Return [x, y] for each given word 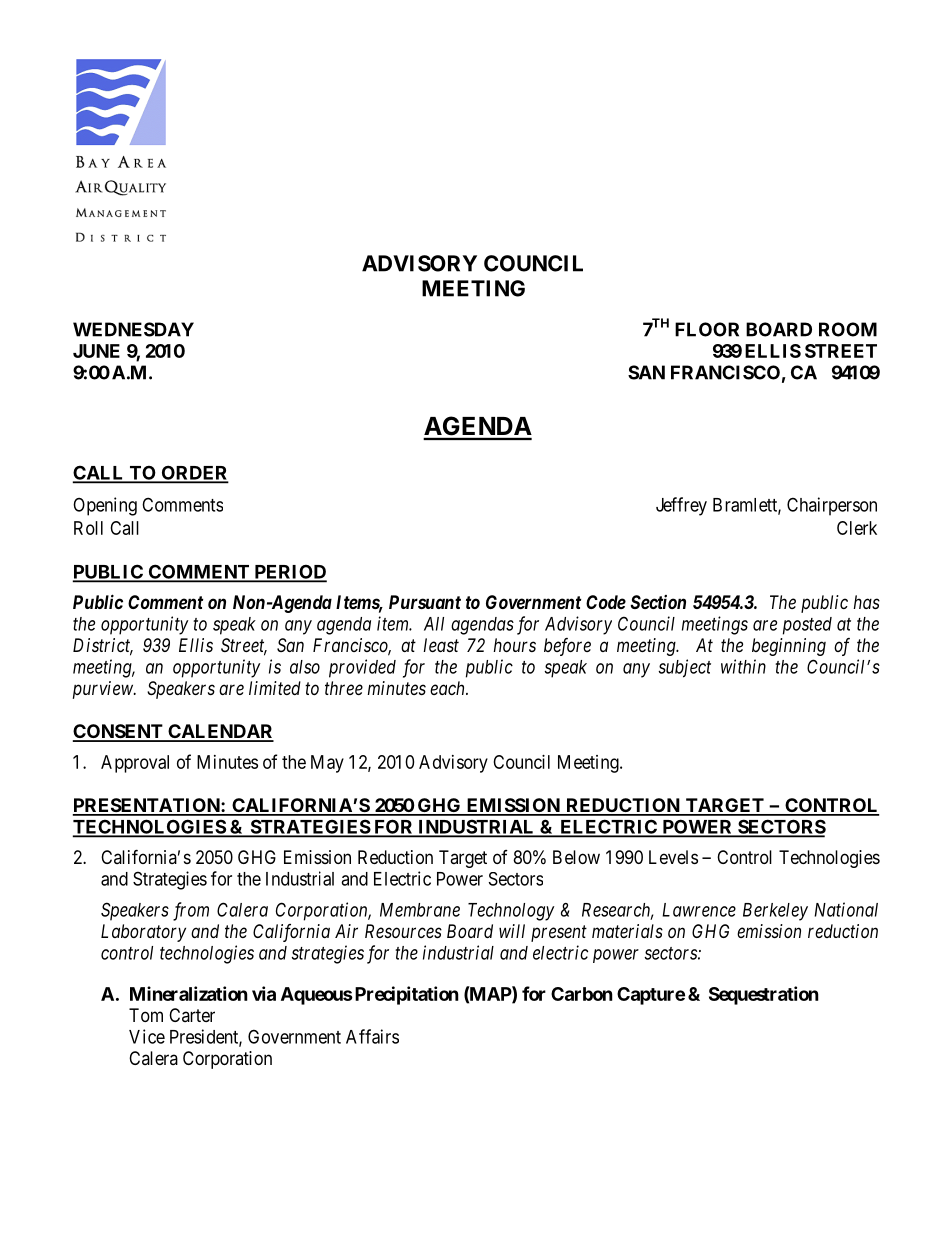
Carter [192, 1015]
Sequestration [764, 995]
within [743, 666]
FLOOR [707, 329]
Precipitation [405, 995]
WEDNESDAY [133, 329]
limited [275, 688]
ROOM [848, 329]
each [448, 688]
